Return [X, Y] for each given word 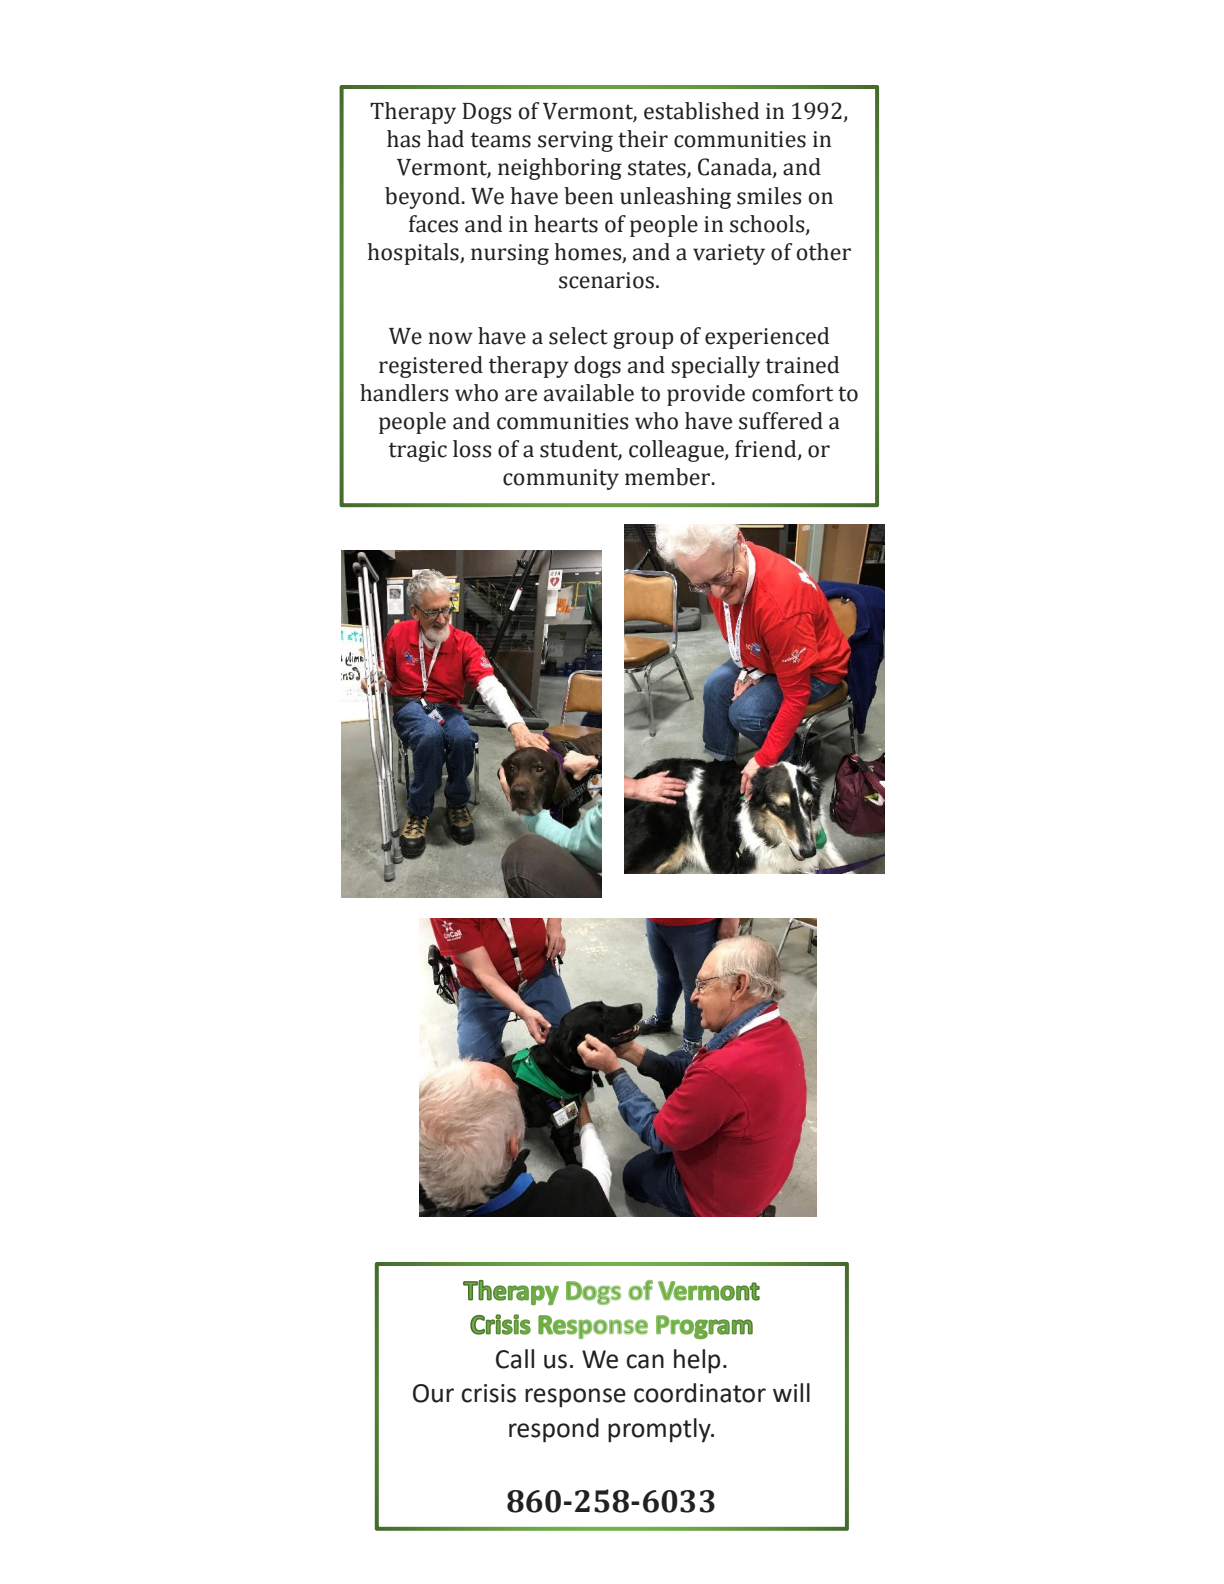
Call [515, 1359]
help [697, 1361]
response [575, 1398]
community [561, 479]
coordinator [700, 1393]
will [791, 1392]
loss [472, 449]
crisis [489, 1393]
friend [767, 450]
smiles [769, 196]
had [445, 139]
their [643, 139]
